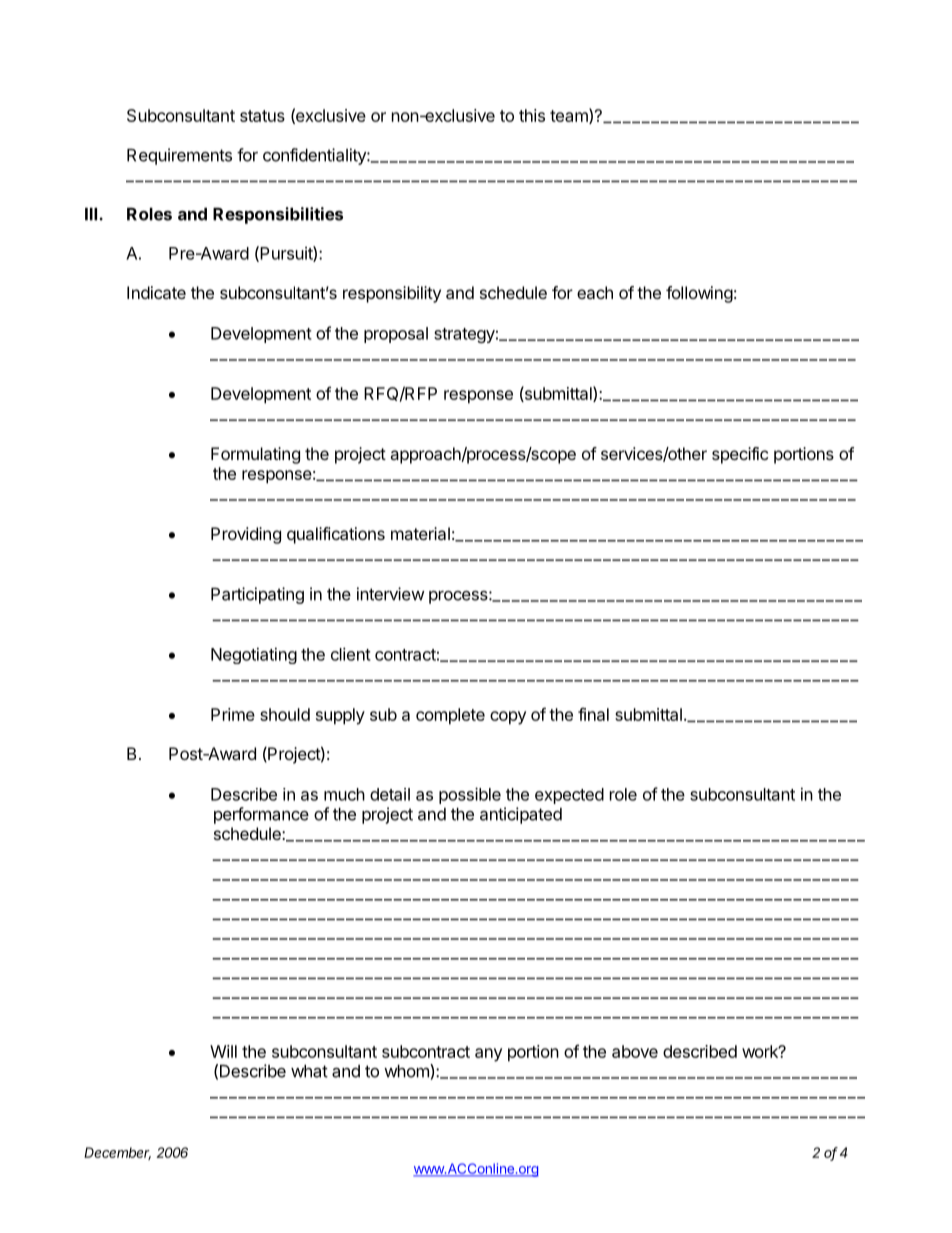  Describe the element at coordinates (532, 115) in the image. I see `this` at that location.
